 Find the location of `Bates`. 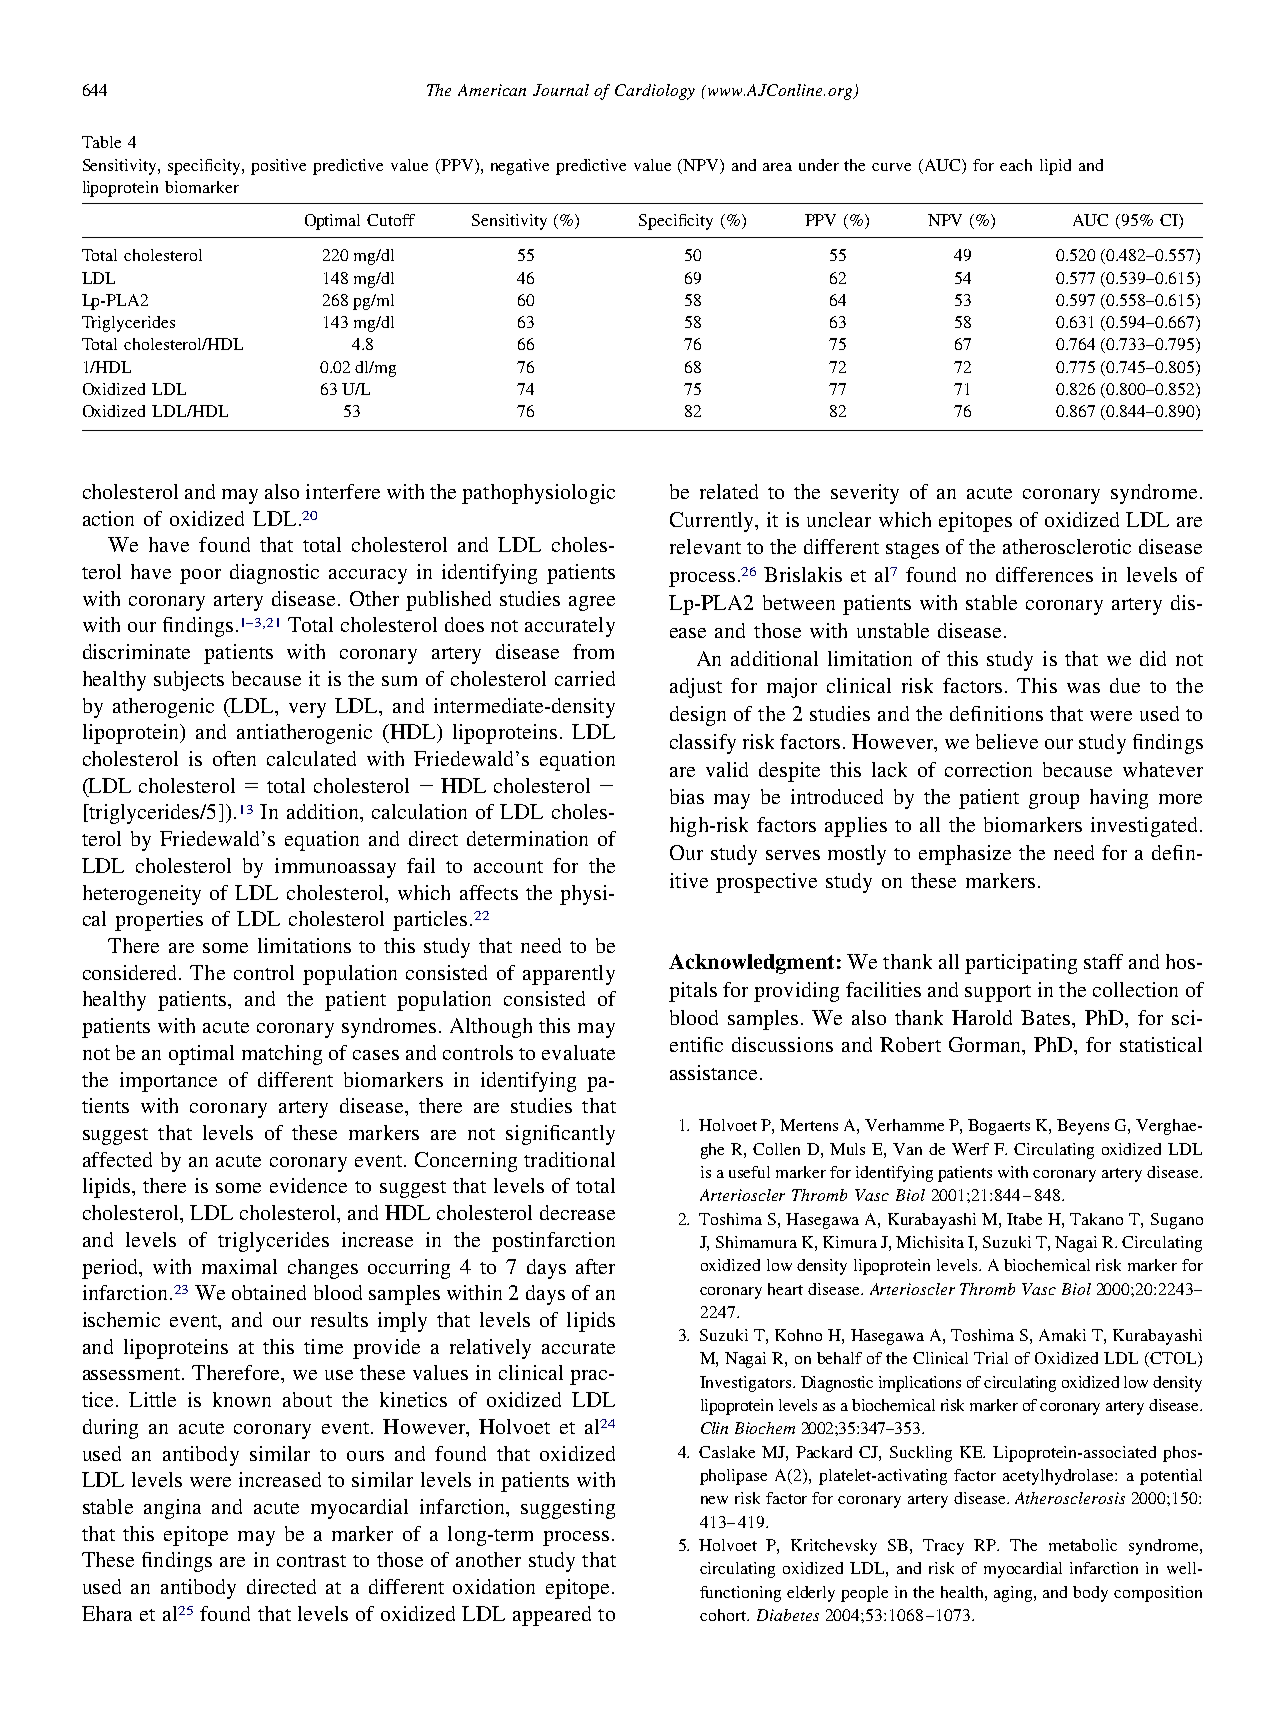

Bates is located at coordinates (1047, 1017).
